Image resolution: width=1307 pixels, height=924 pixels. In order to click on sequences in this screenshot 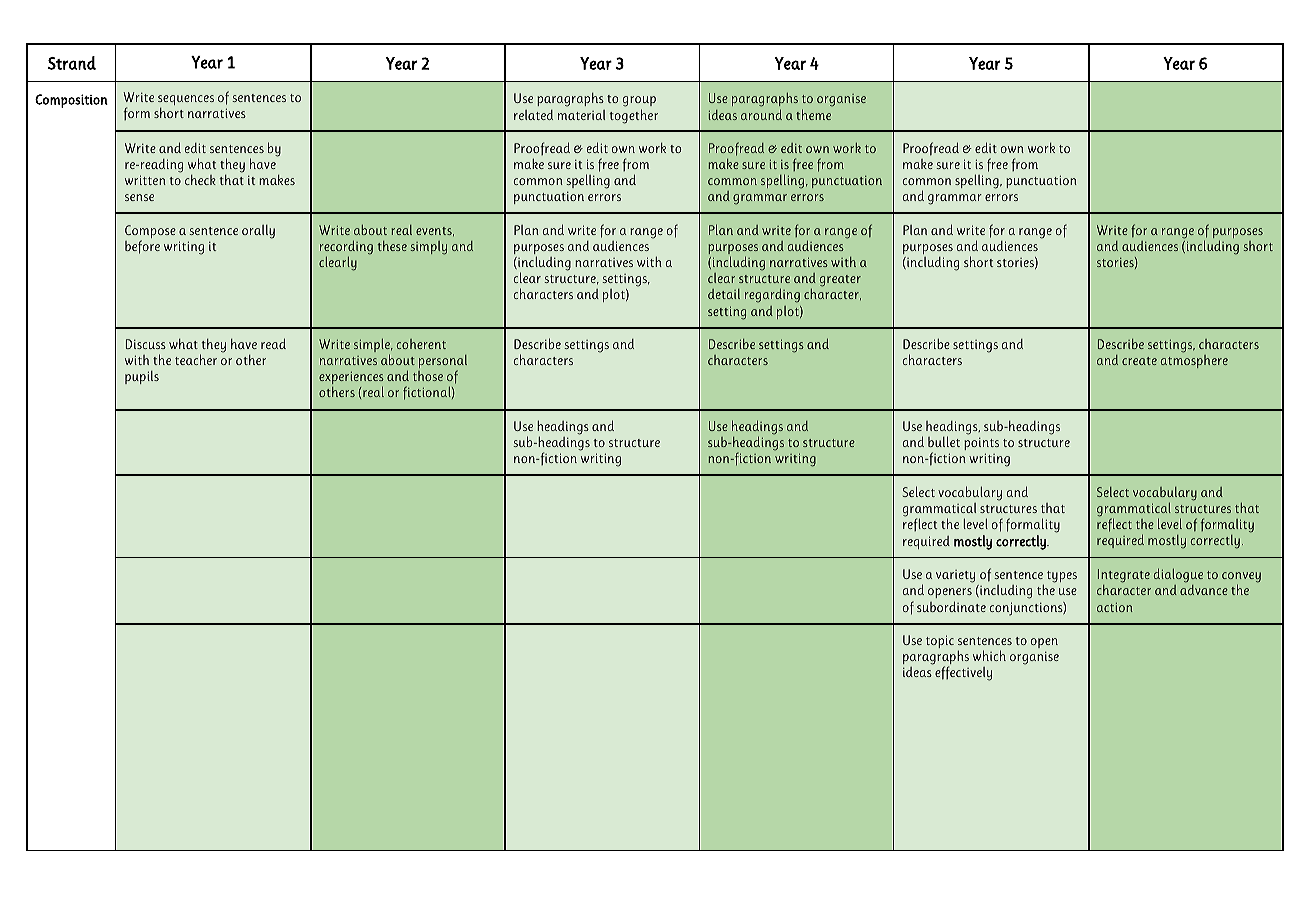, I will do `click(186, 100)`.
